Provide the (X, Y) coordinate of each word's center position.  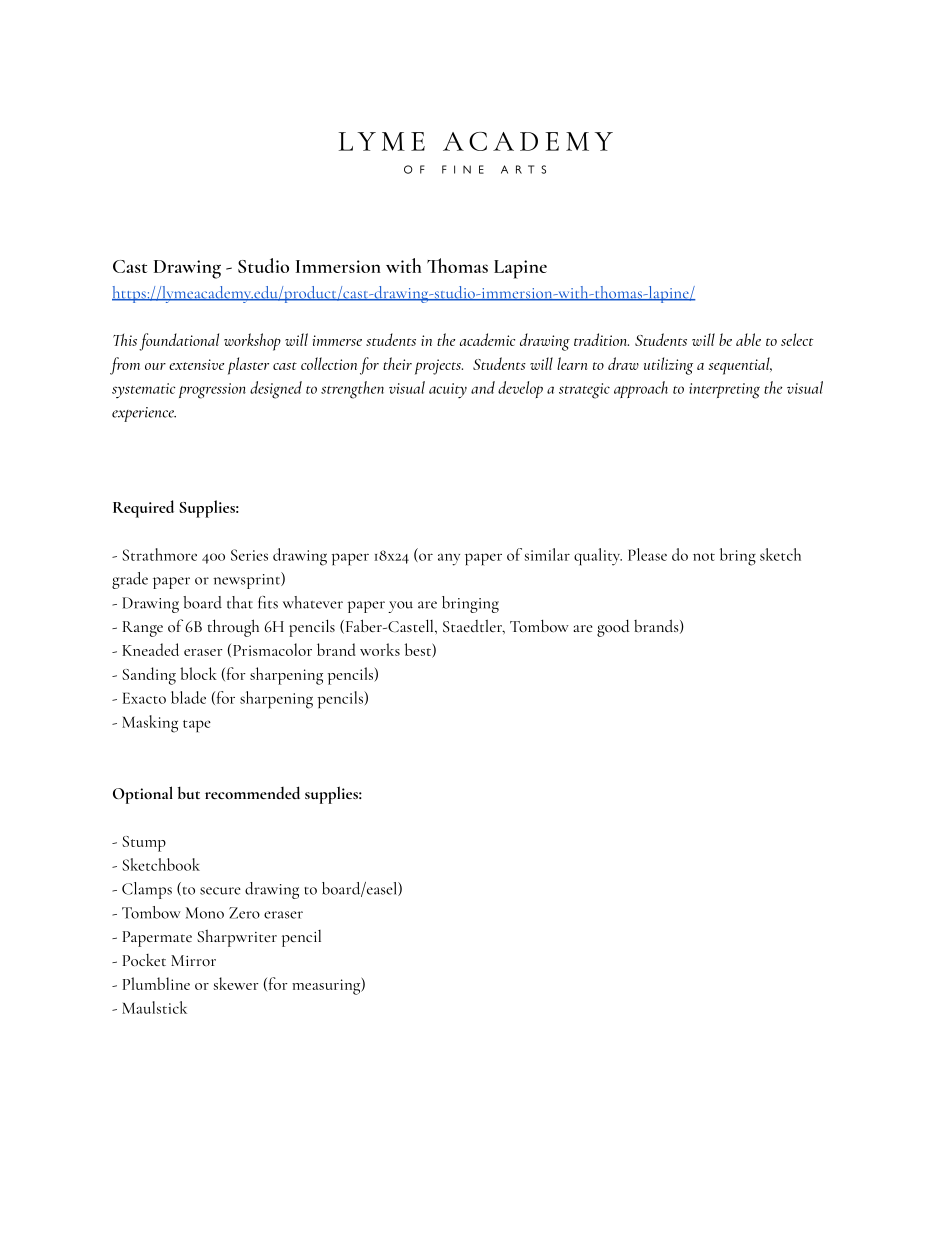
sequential (740, 366)
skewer (236, 983)
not (704, 557)
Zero (244, 913)
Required (143, 509)
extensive (196, 364)
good (613, 628)
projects (439, 367)
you (400, 607)
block (198, 673)
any (449, 559)
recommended (252, 792)
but (189, 792)
